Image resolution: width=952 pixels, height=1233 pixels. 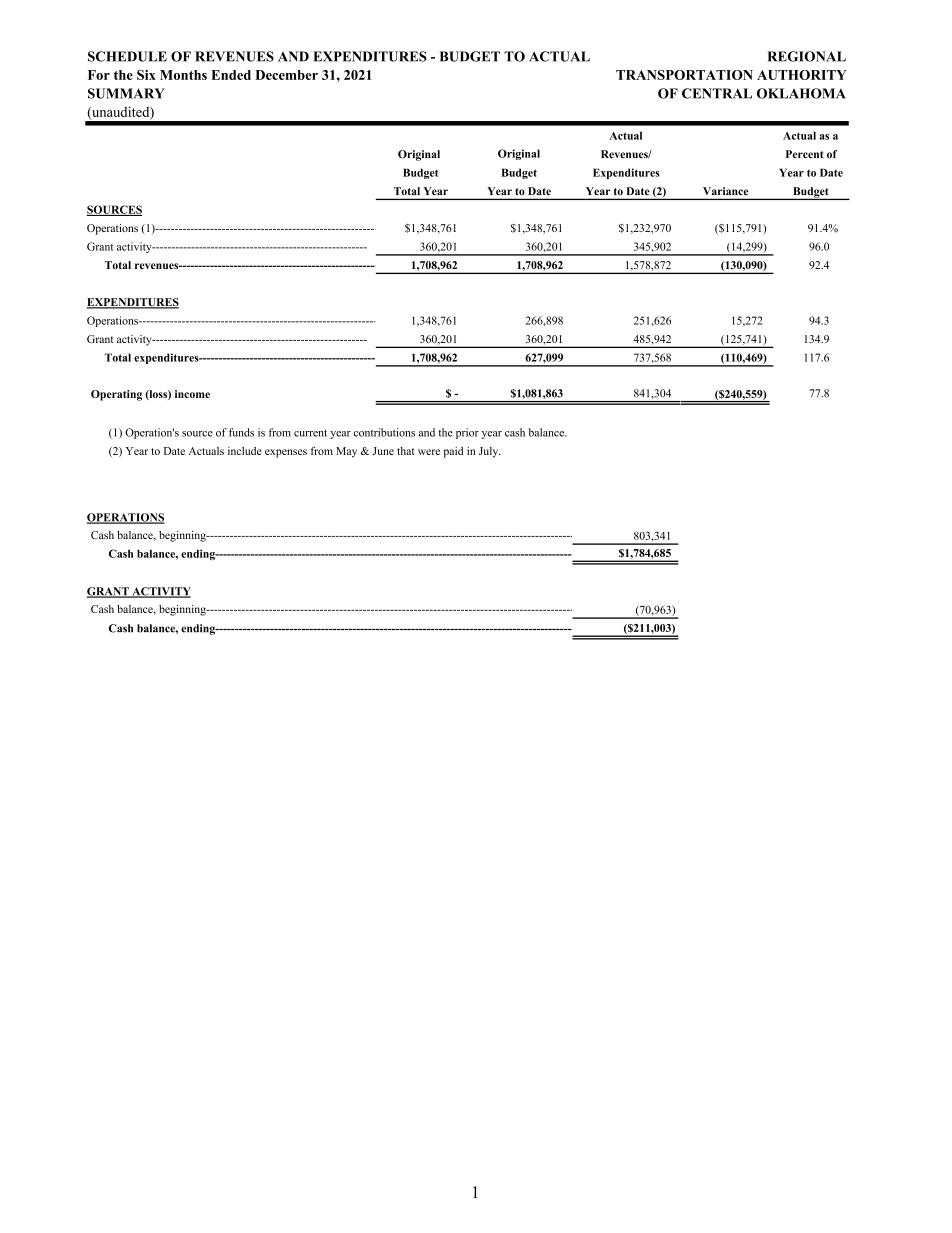 I want to click on Percent, so click(x=805, y=154).
